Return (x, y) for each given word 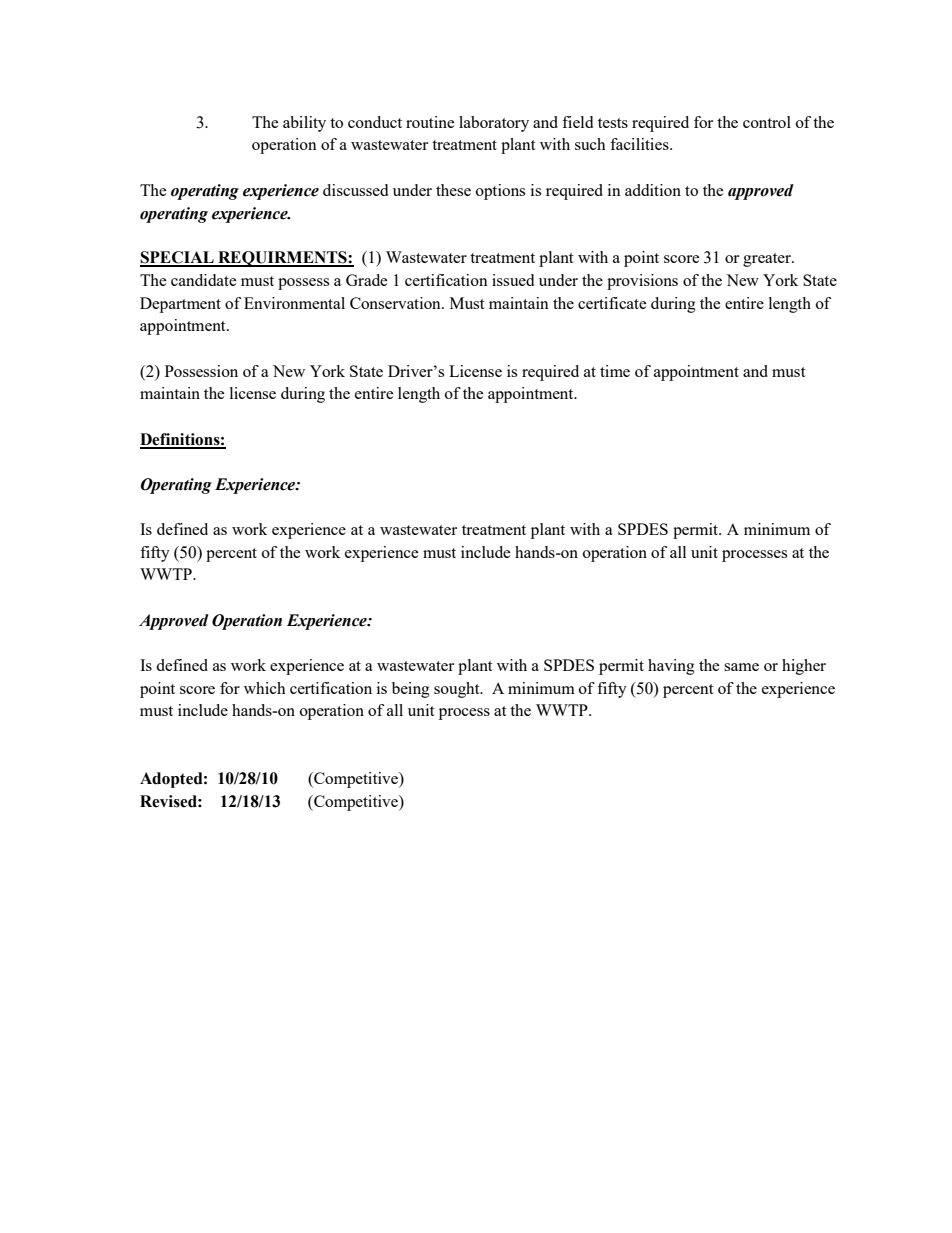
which (265, 688)
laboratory (494, 124)
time (615, 371)
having (671, 667)
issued (513, 280)
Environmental (294, 303)
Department (180, 305)
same (741, 667)
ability (304, 124)
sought (458, 690)
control (767, 122)
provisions (642, 282)
